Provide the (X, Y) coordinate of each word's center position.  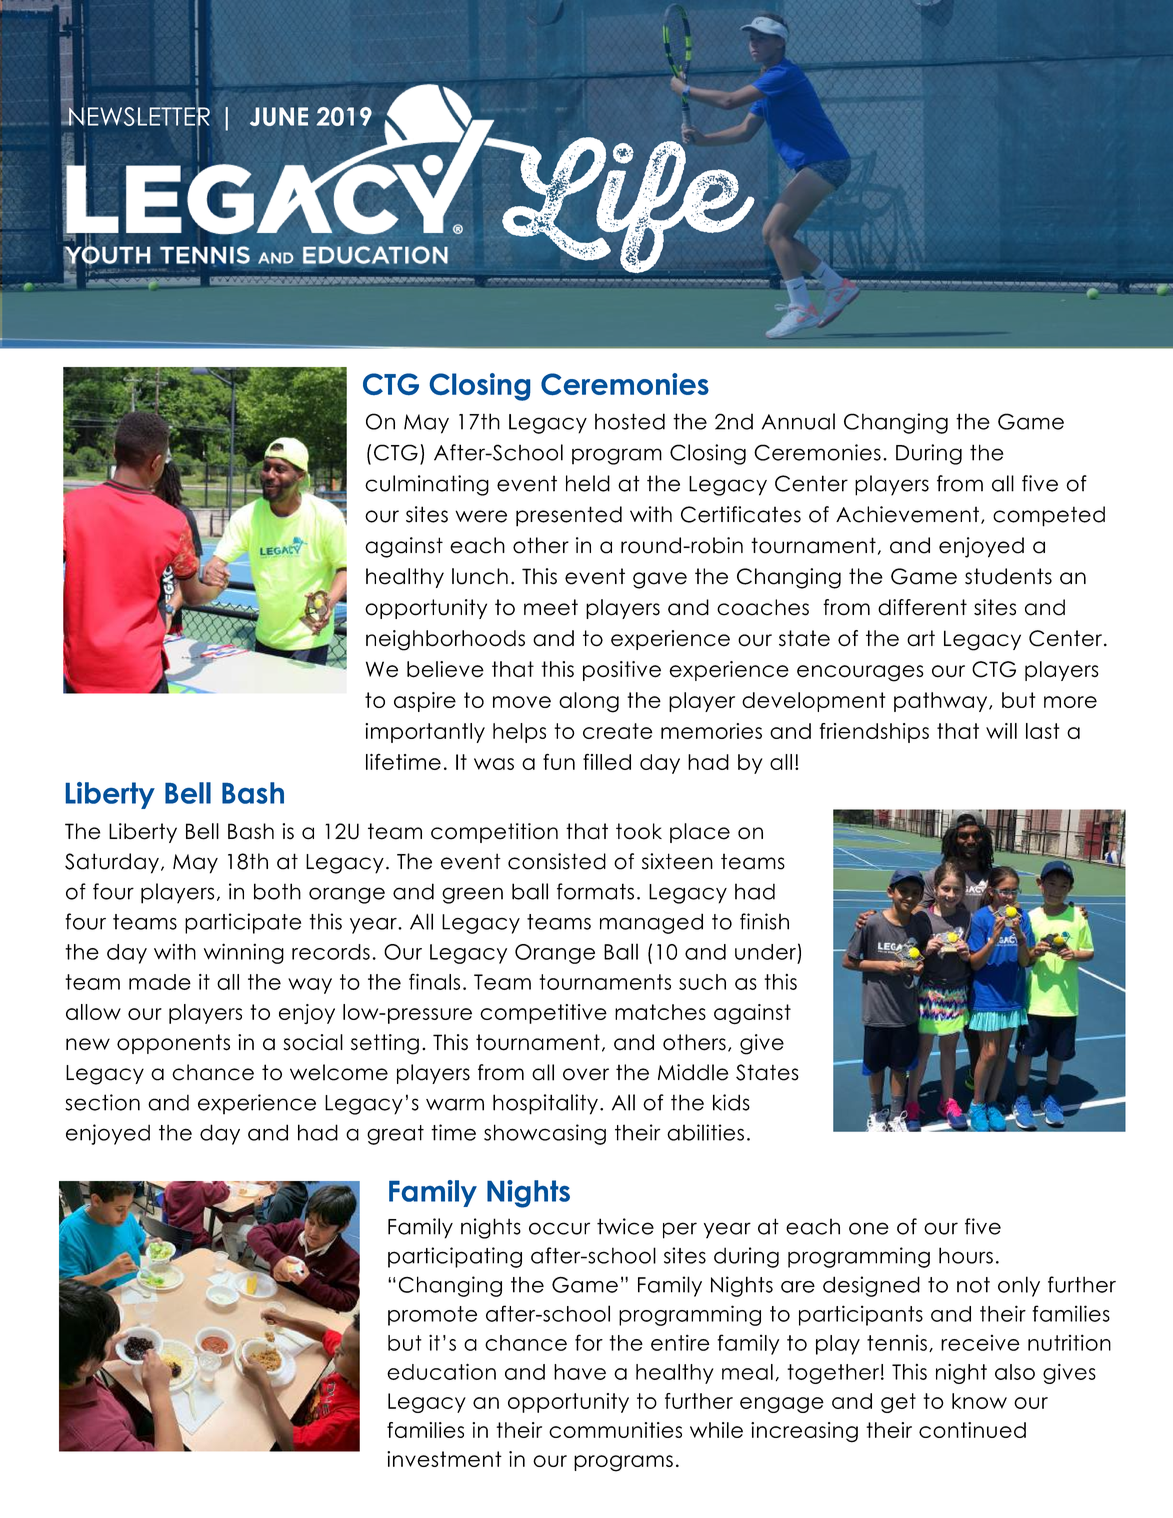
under (765, 952)
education (441, 1371)
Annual (798, 421)
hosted (630, 421)
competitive (543, 1014)
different (922, 607)
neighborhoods (445, 640)
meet (551, 607)
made (160, 982)
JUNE (279, 116)
